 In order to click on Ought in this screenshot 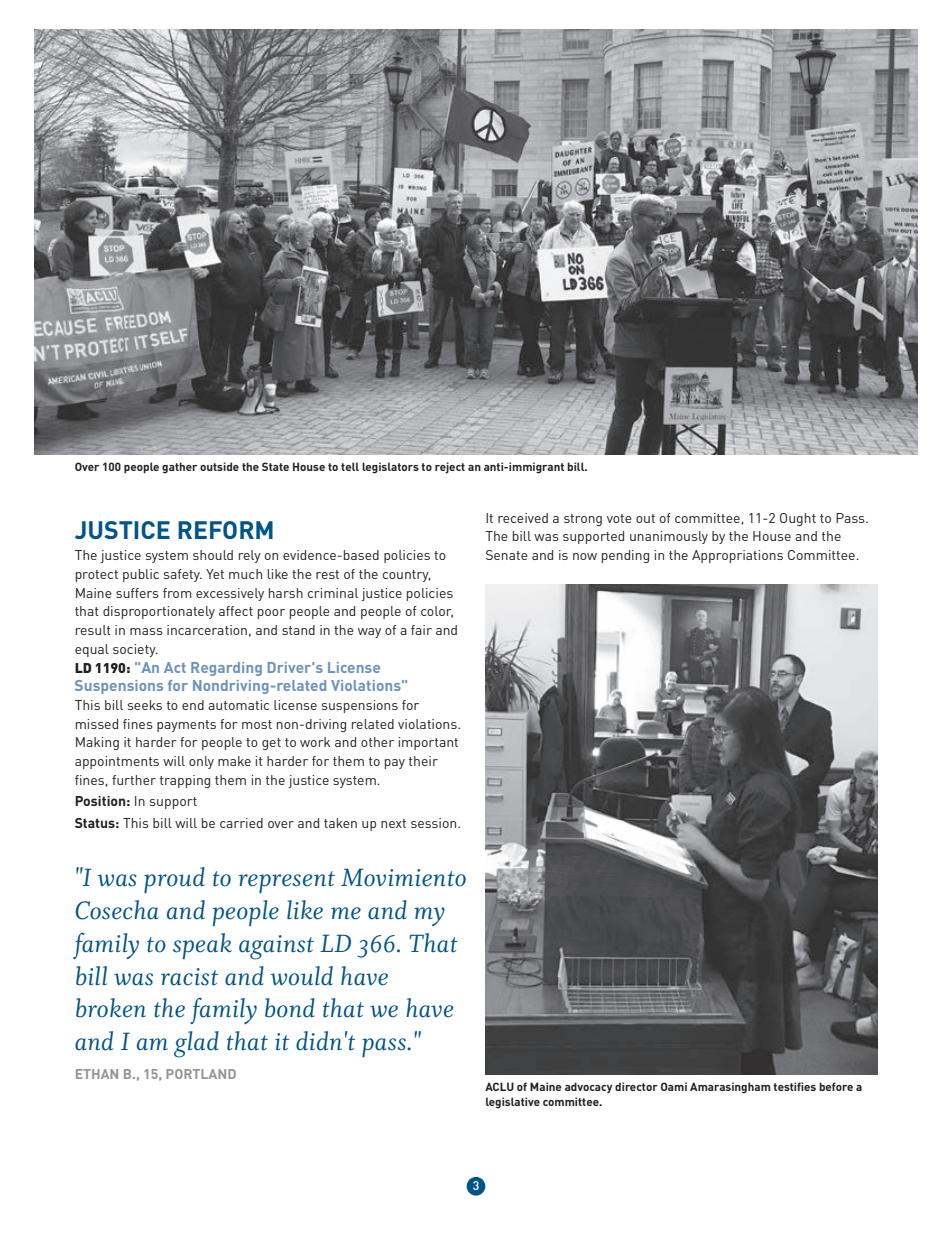, I will do `click(798, 519)`.
